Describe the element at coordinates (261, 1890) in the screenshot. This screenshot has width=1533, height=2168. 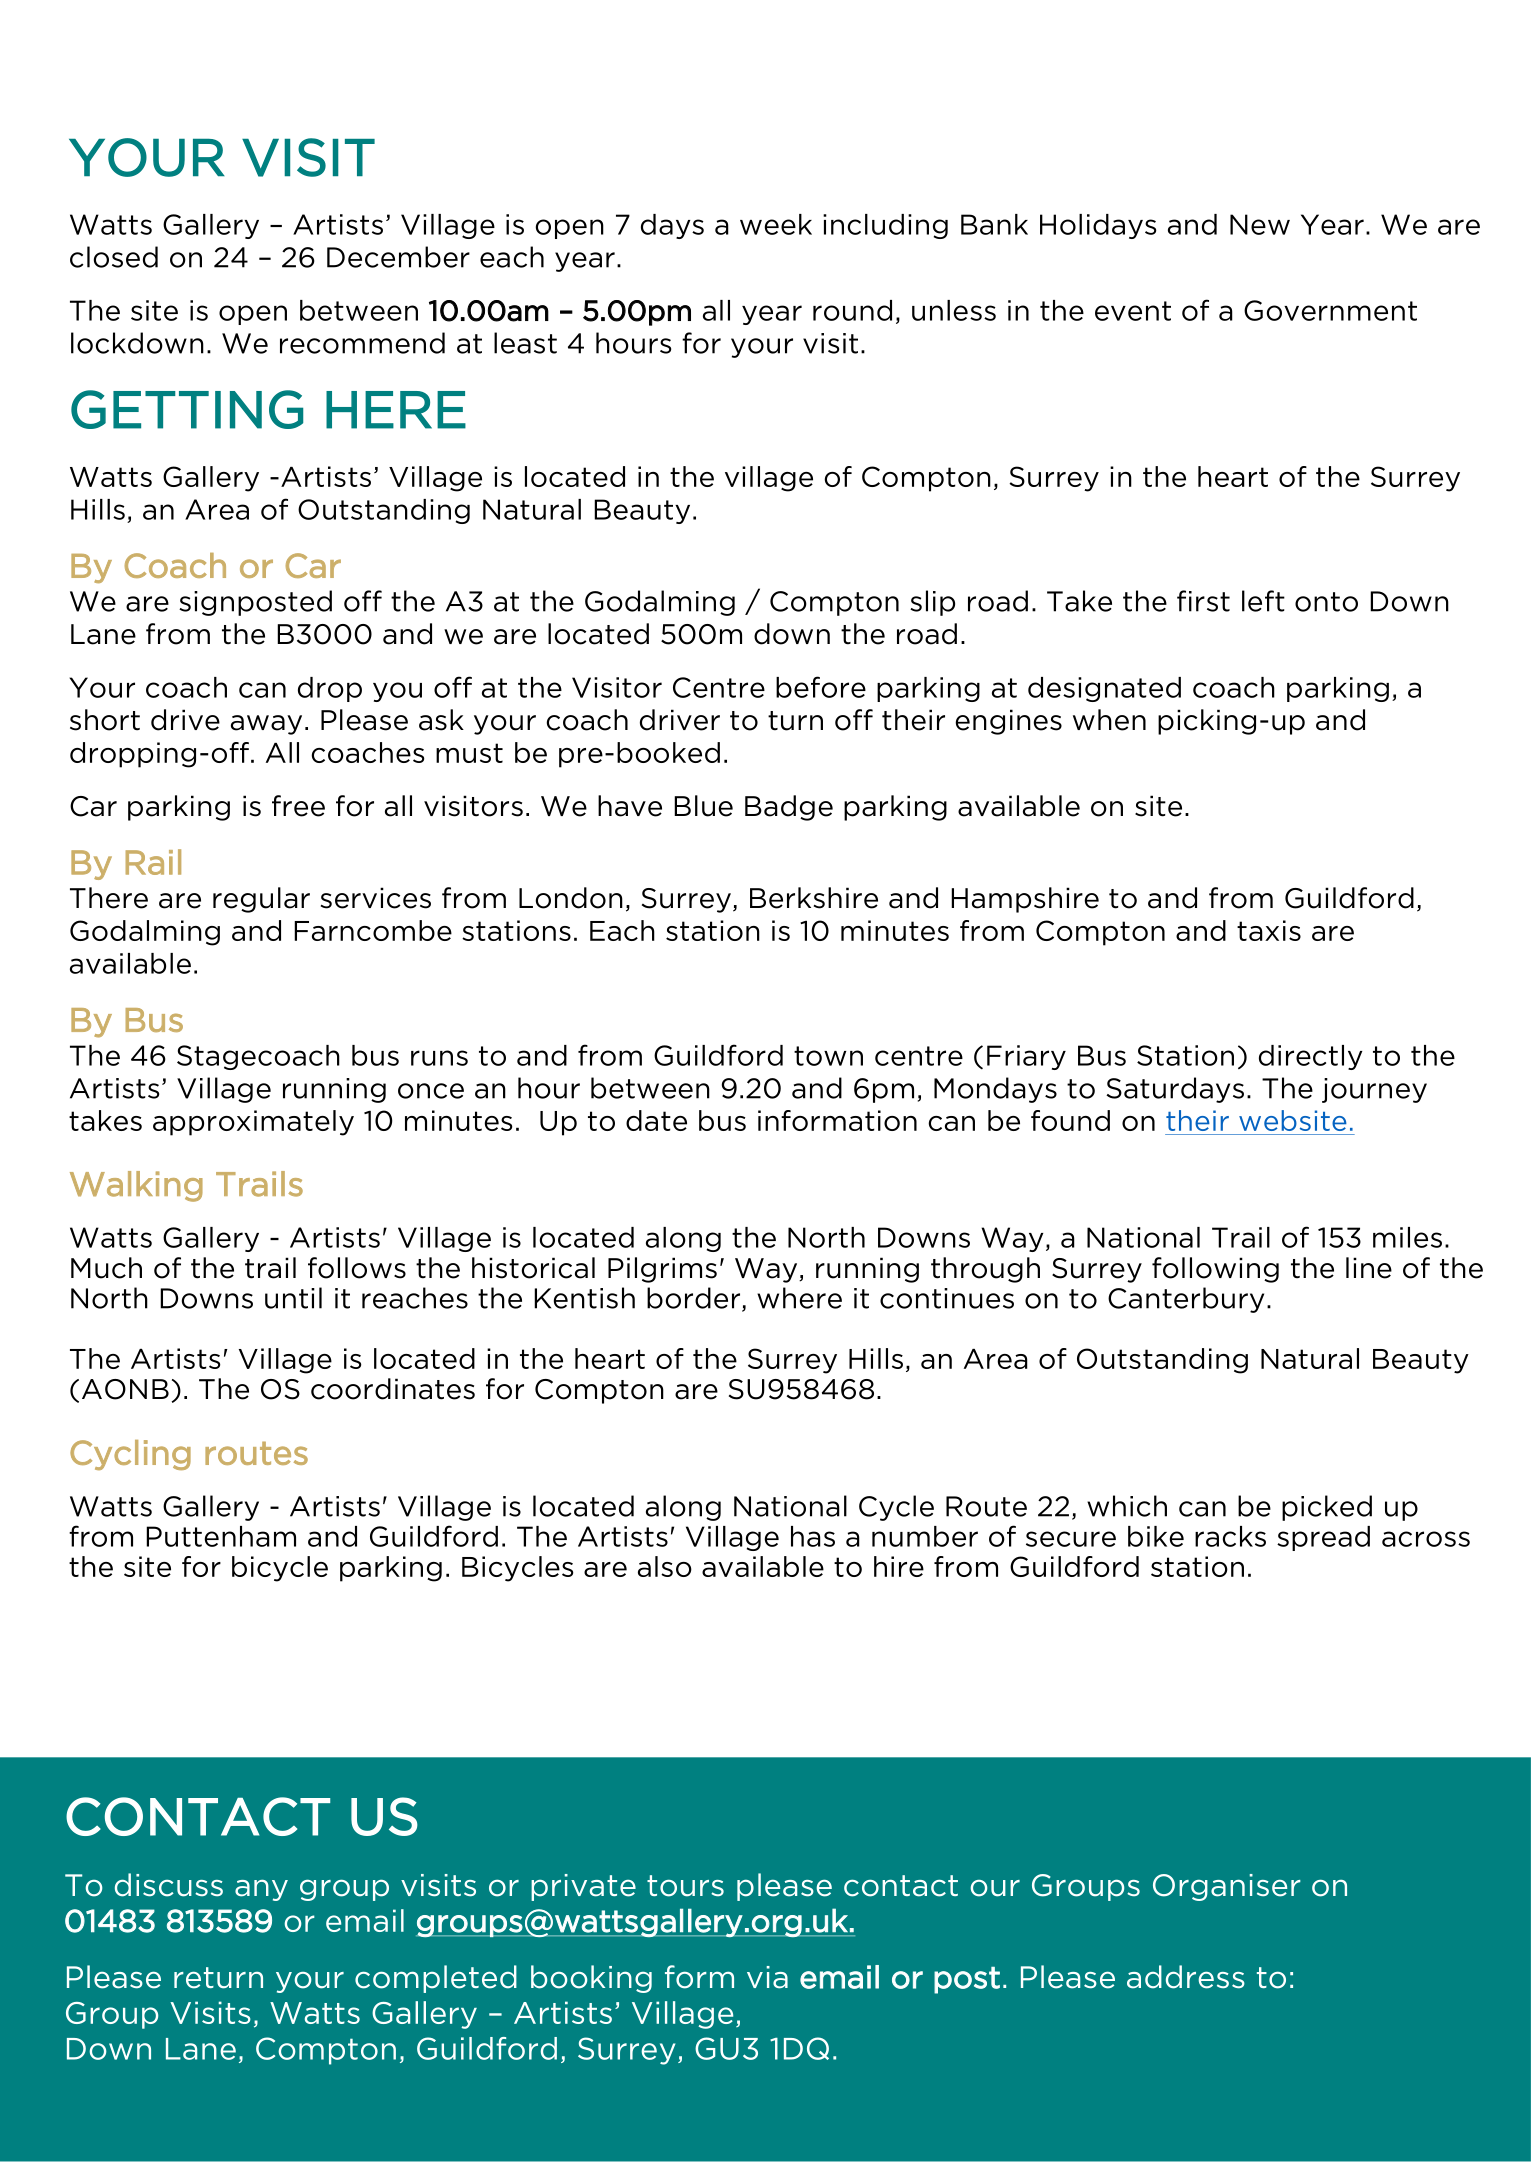
I see `any` at that location.
